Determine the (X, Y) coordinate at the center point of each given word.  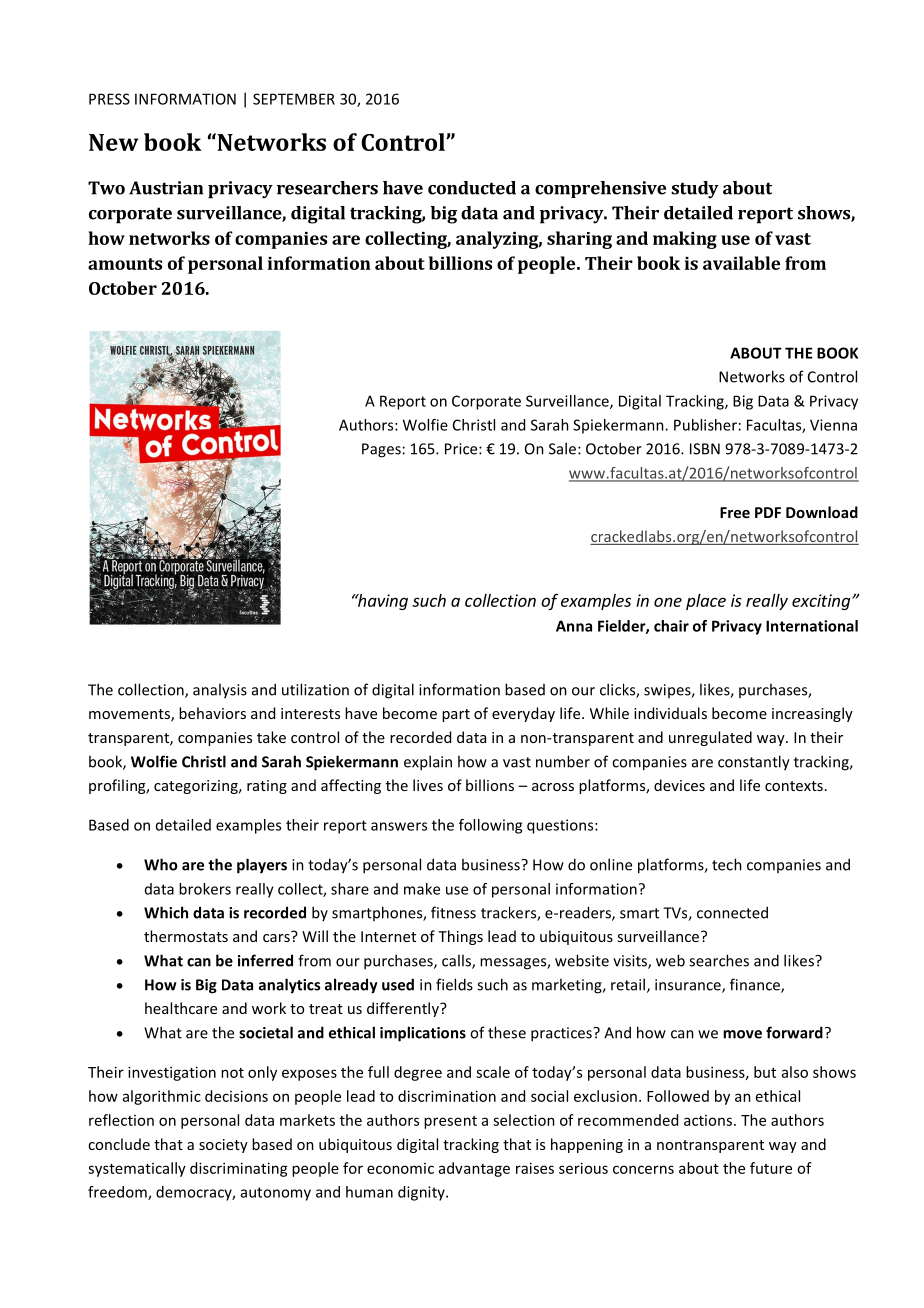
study (695, 190)
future (771, 1168)
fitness (453, 912)
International (812, 626)
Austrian (166, 188)
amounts (125, 264)
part (456, 715)
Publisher (705, 425)
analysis (220, 691)
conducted (472, 188)
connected (732, 912)
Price (462, 449)
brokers (205, 889)
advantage (474, 1169)
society (223, 1146)
